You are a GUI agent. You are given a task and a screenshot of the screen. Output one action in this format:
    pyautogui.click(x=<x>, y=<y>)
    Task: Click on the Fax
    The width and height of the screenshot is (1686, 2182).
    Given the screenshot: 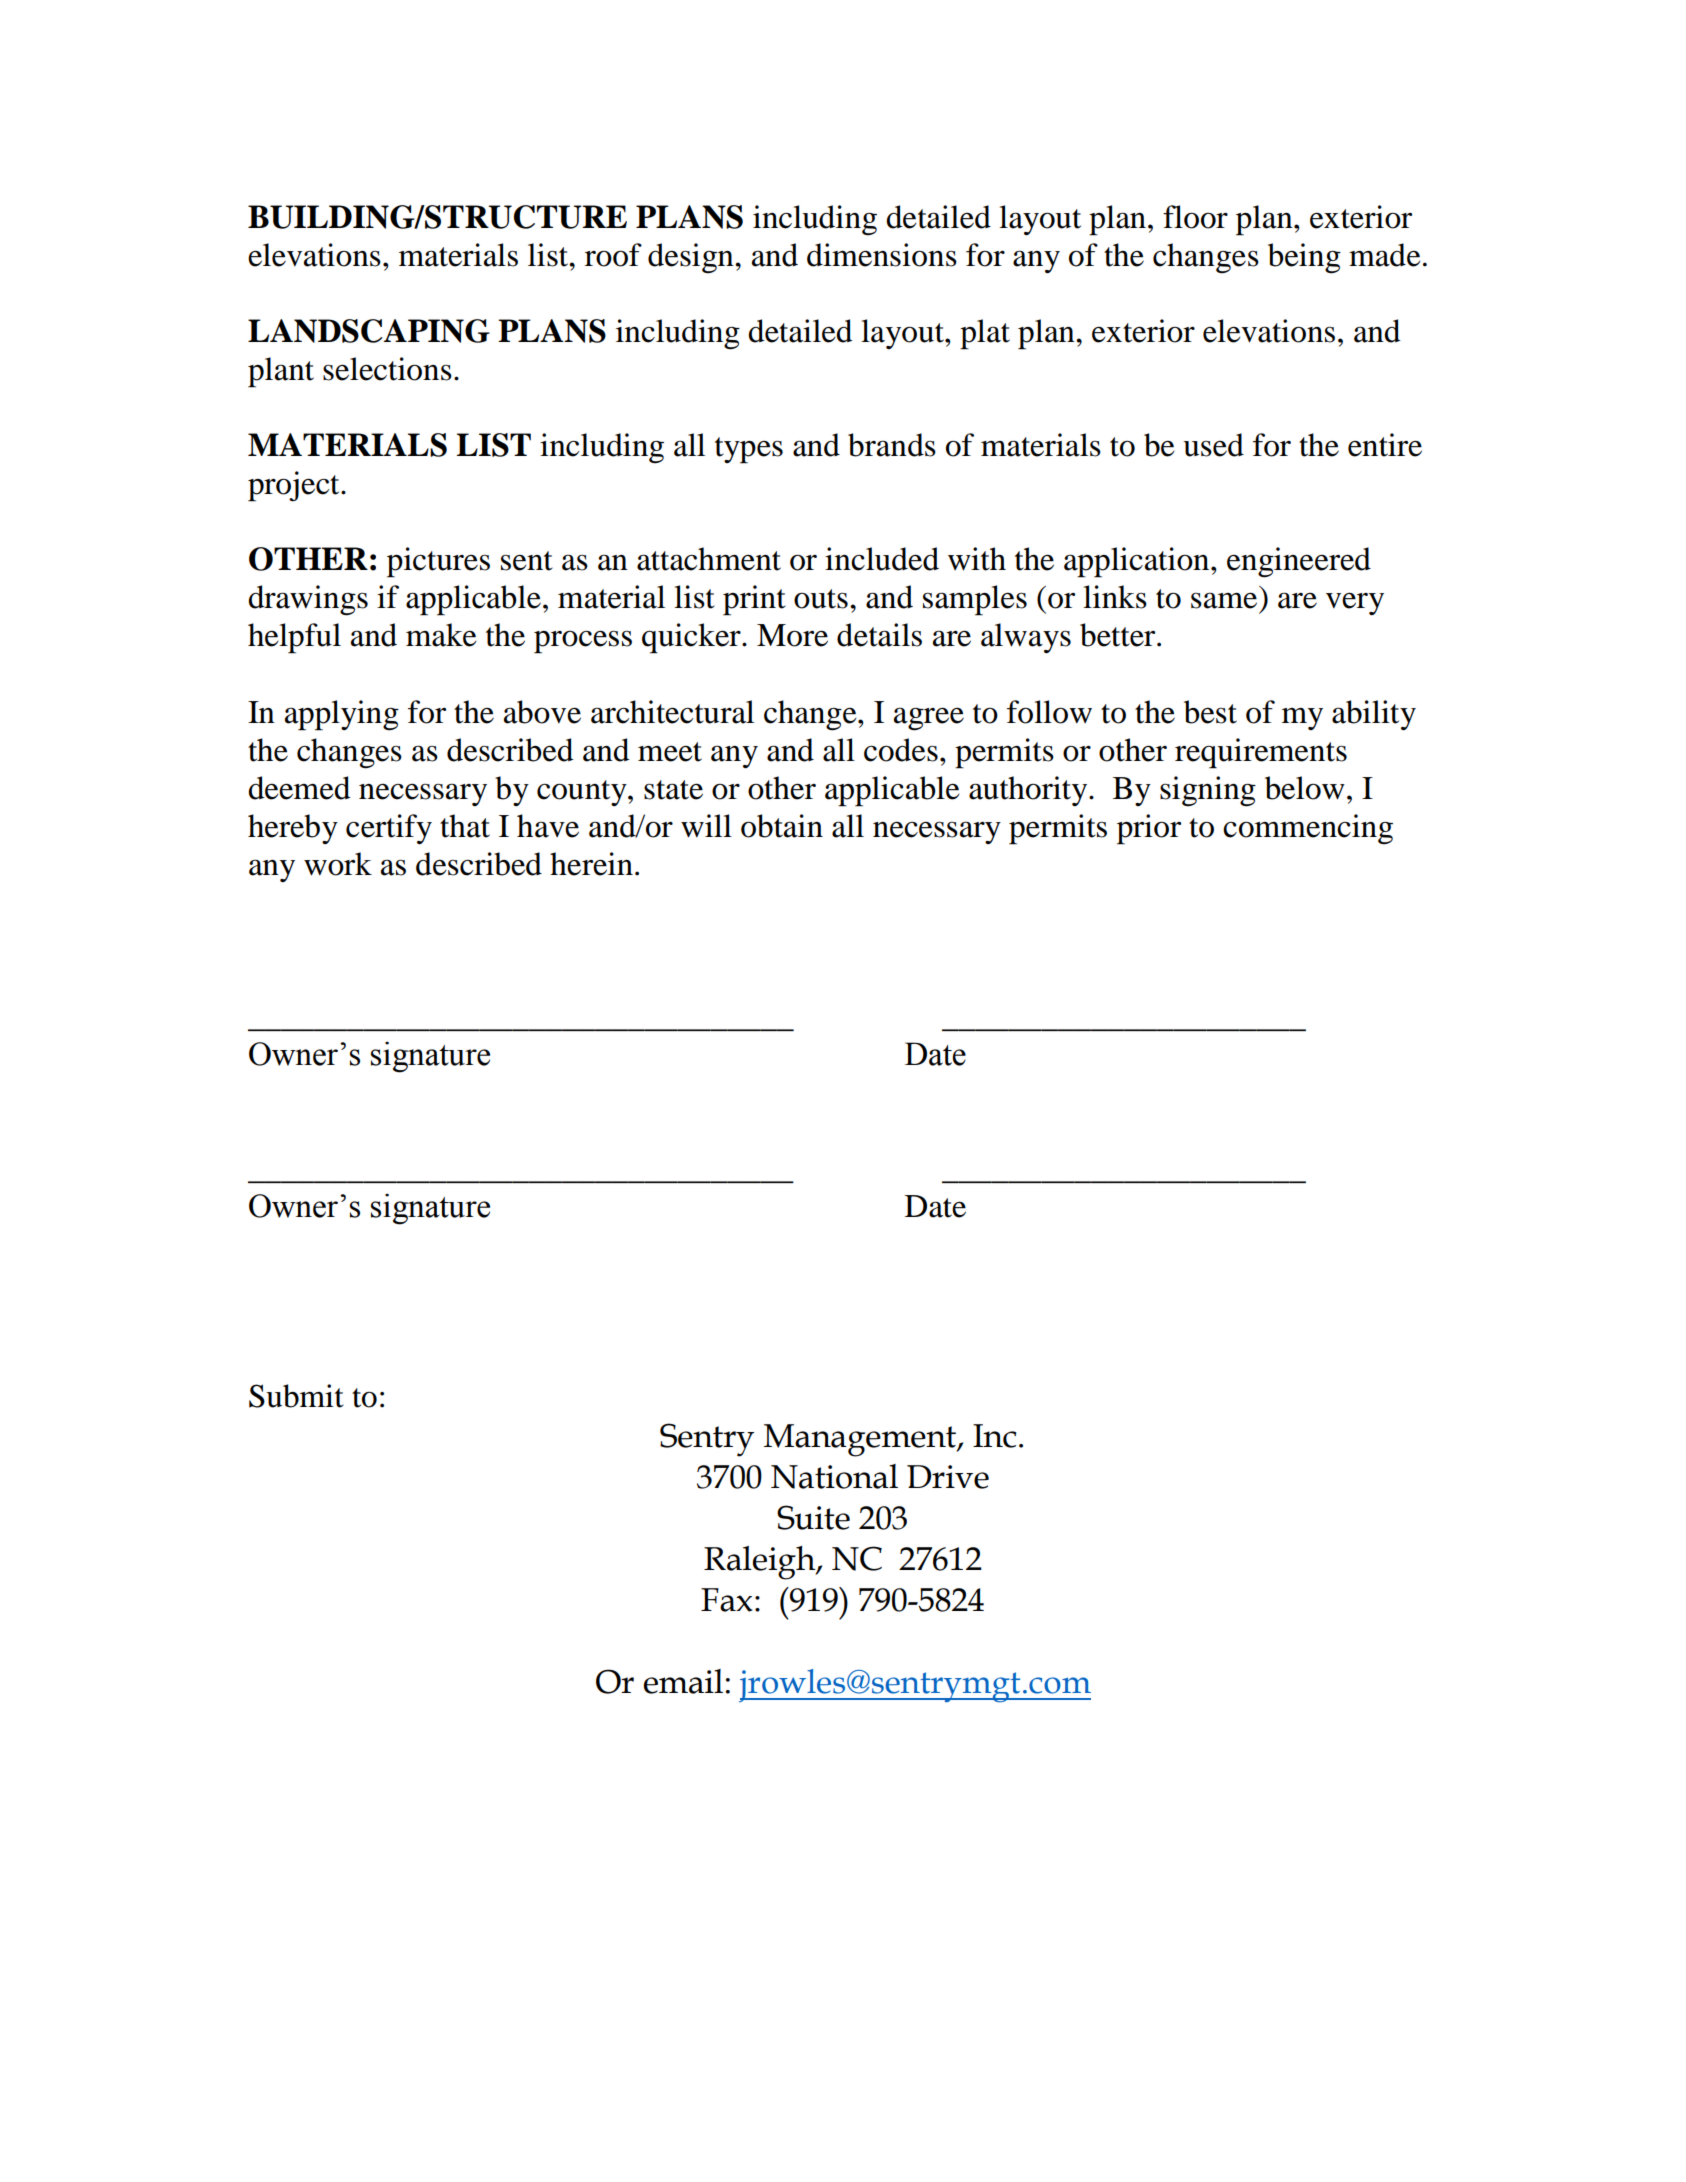 What is the action you would take?
    pyautogui.click(x=726, y=1600)
